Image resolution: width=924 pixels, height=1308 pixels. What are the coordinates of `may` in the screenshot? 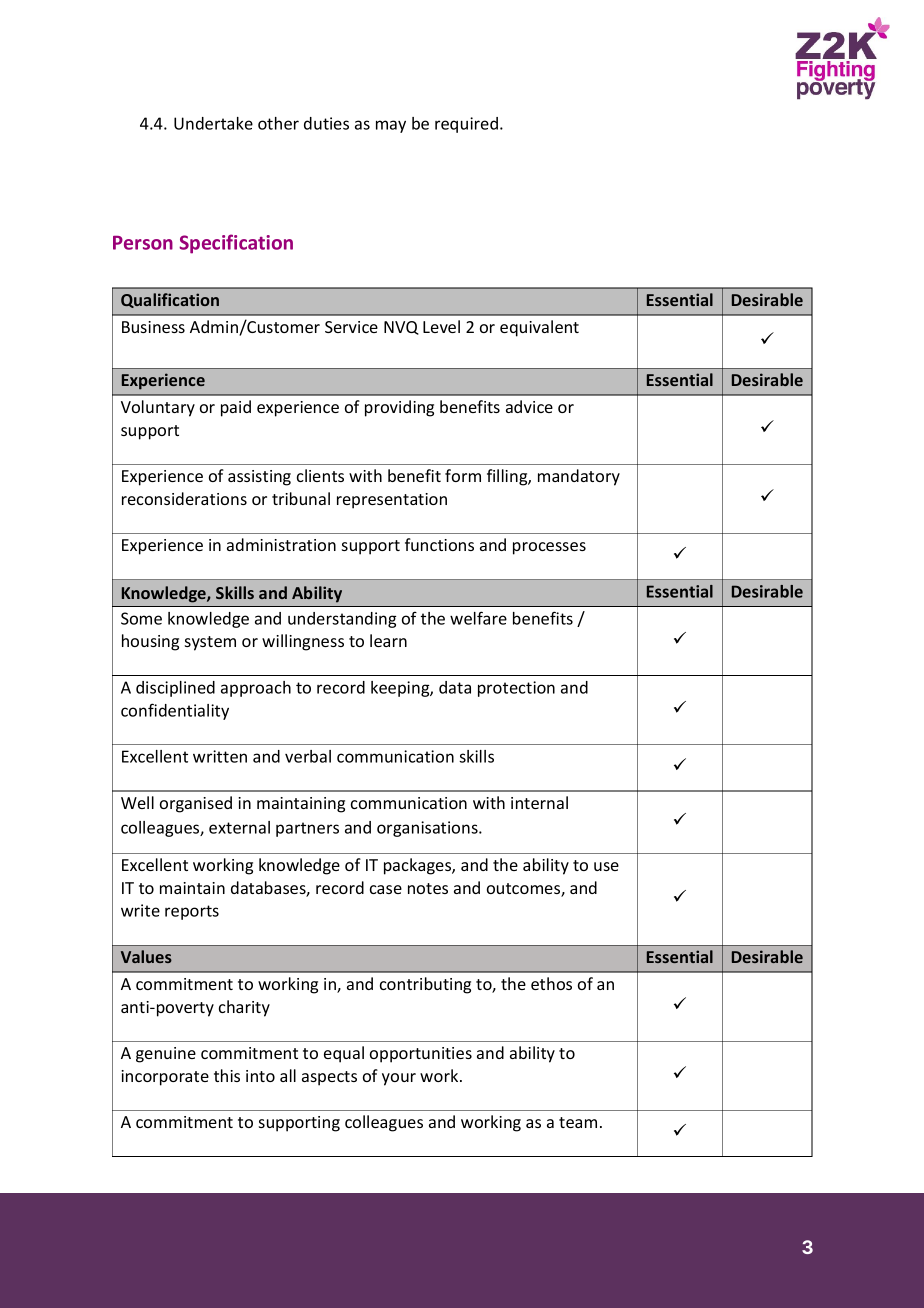 It's located at (391, 126).
